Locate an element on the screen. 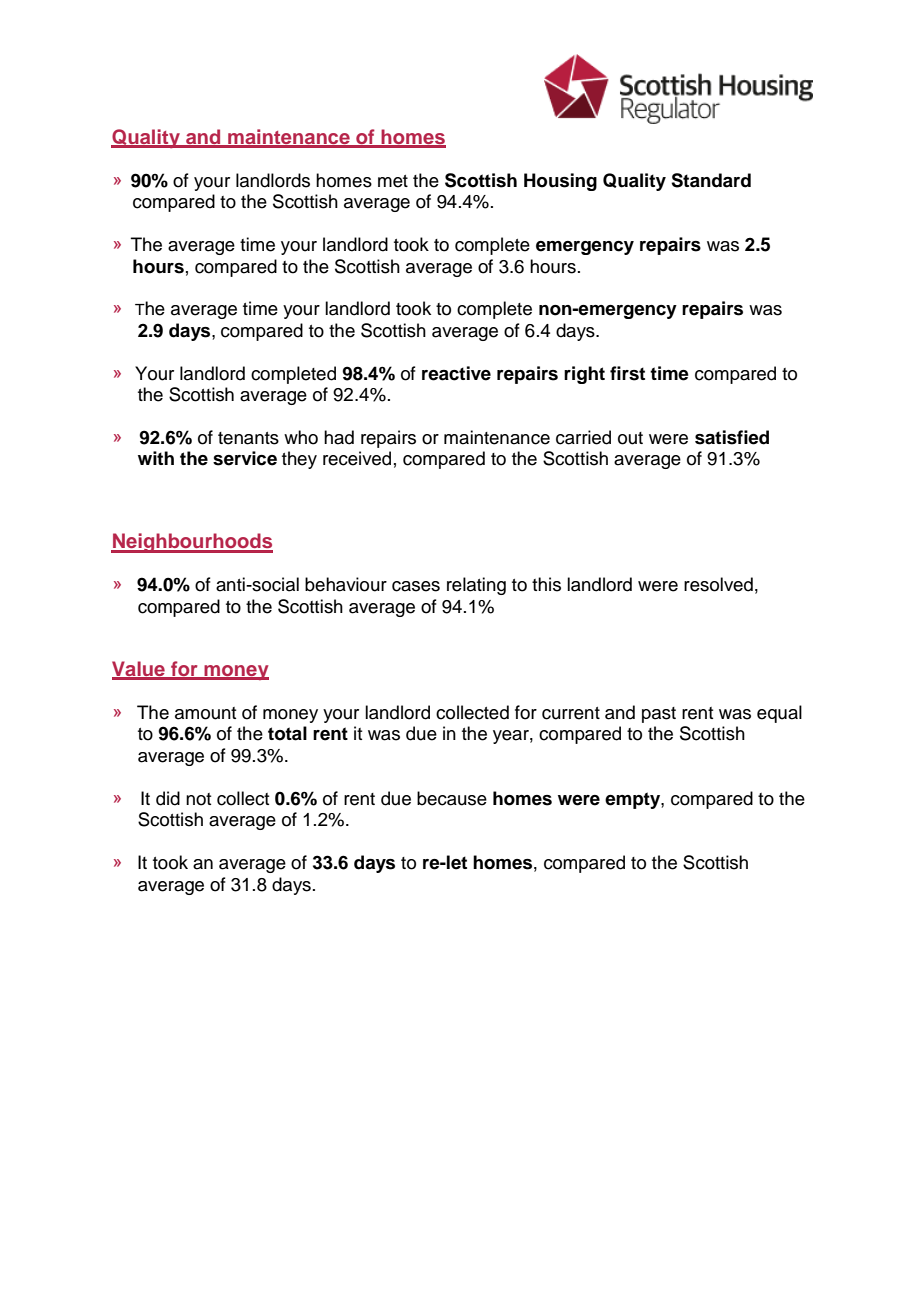 This screenshot has width=924, height=1308. not is located at coordinates (198, 799).
